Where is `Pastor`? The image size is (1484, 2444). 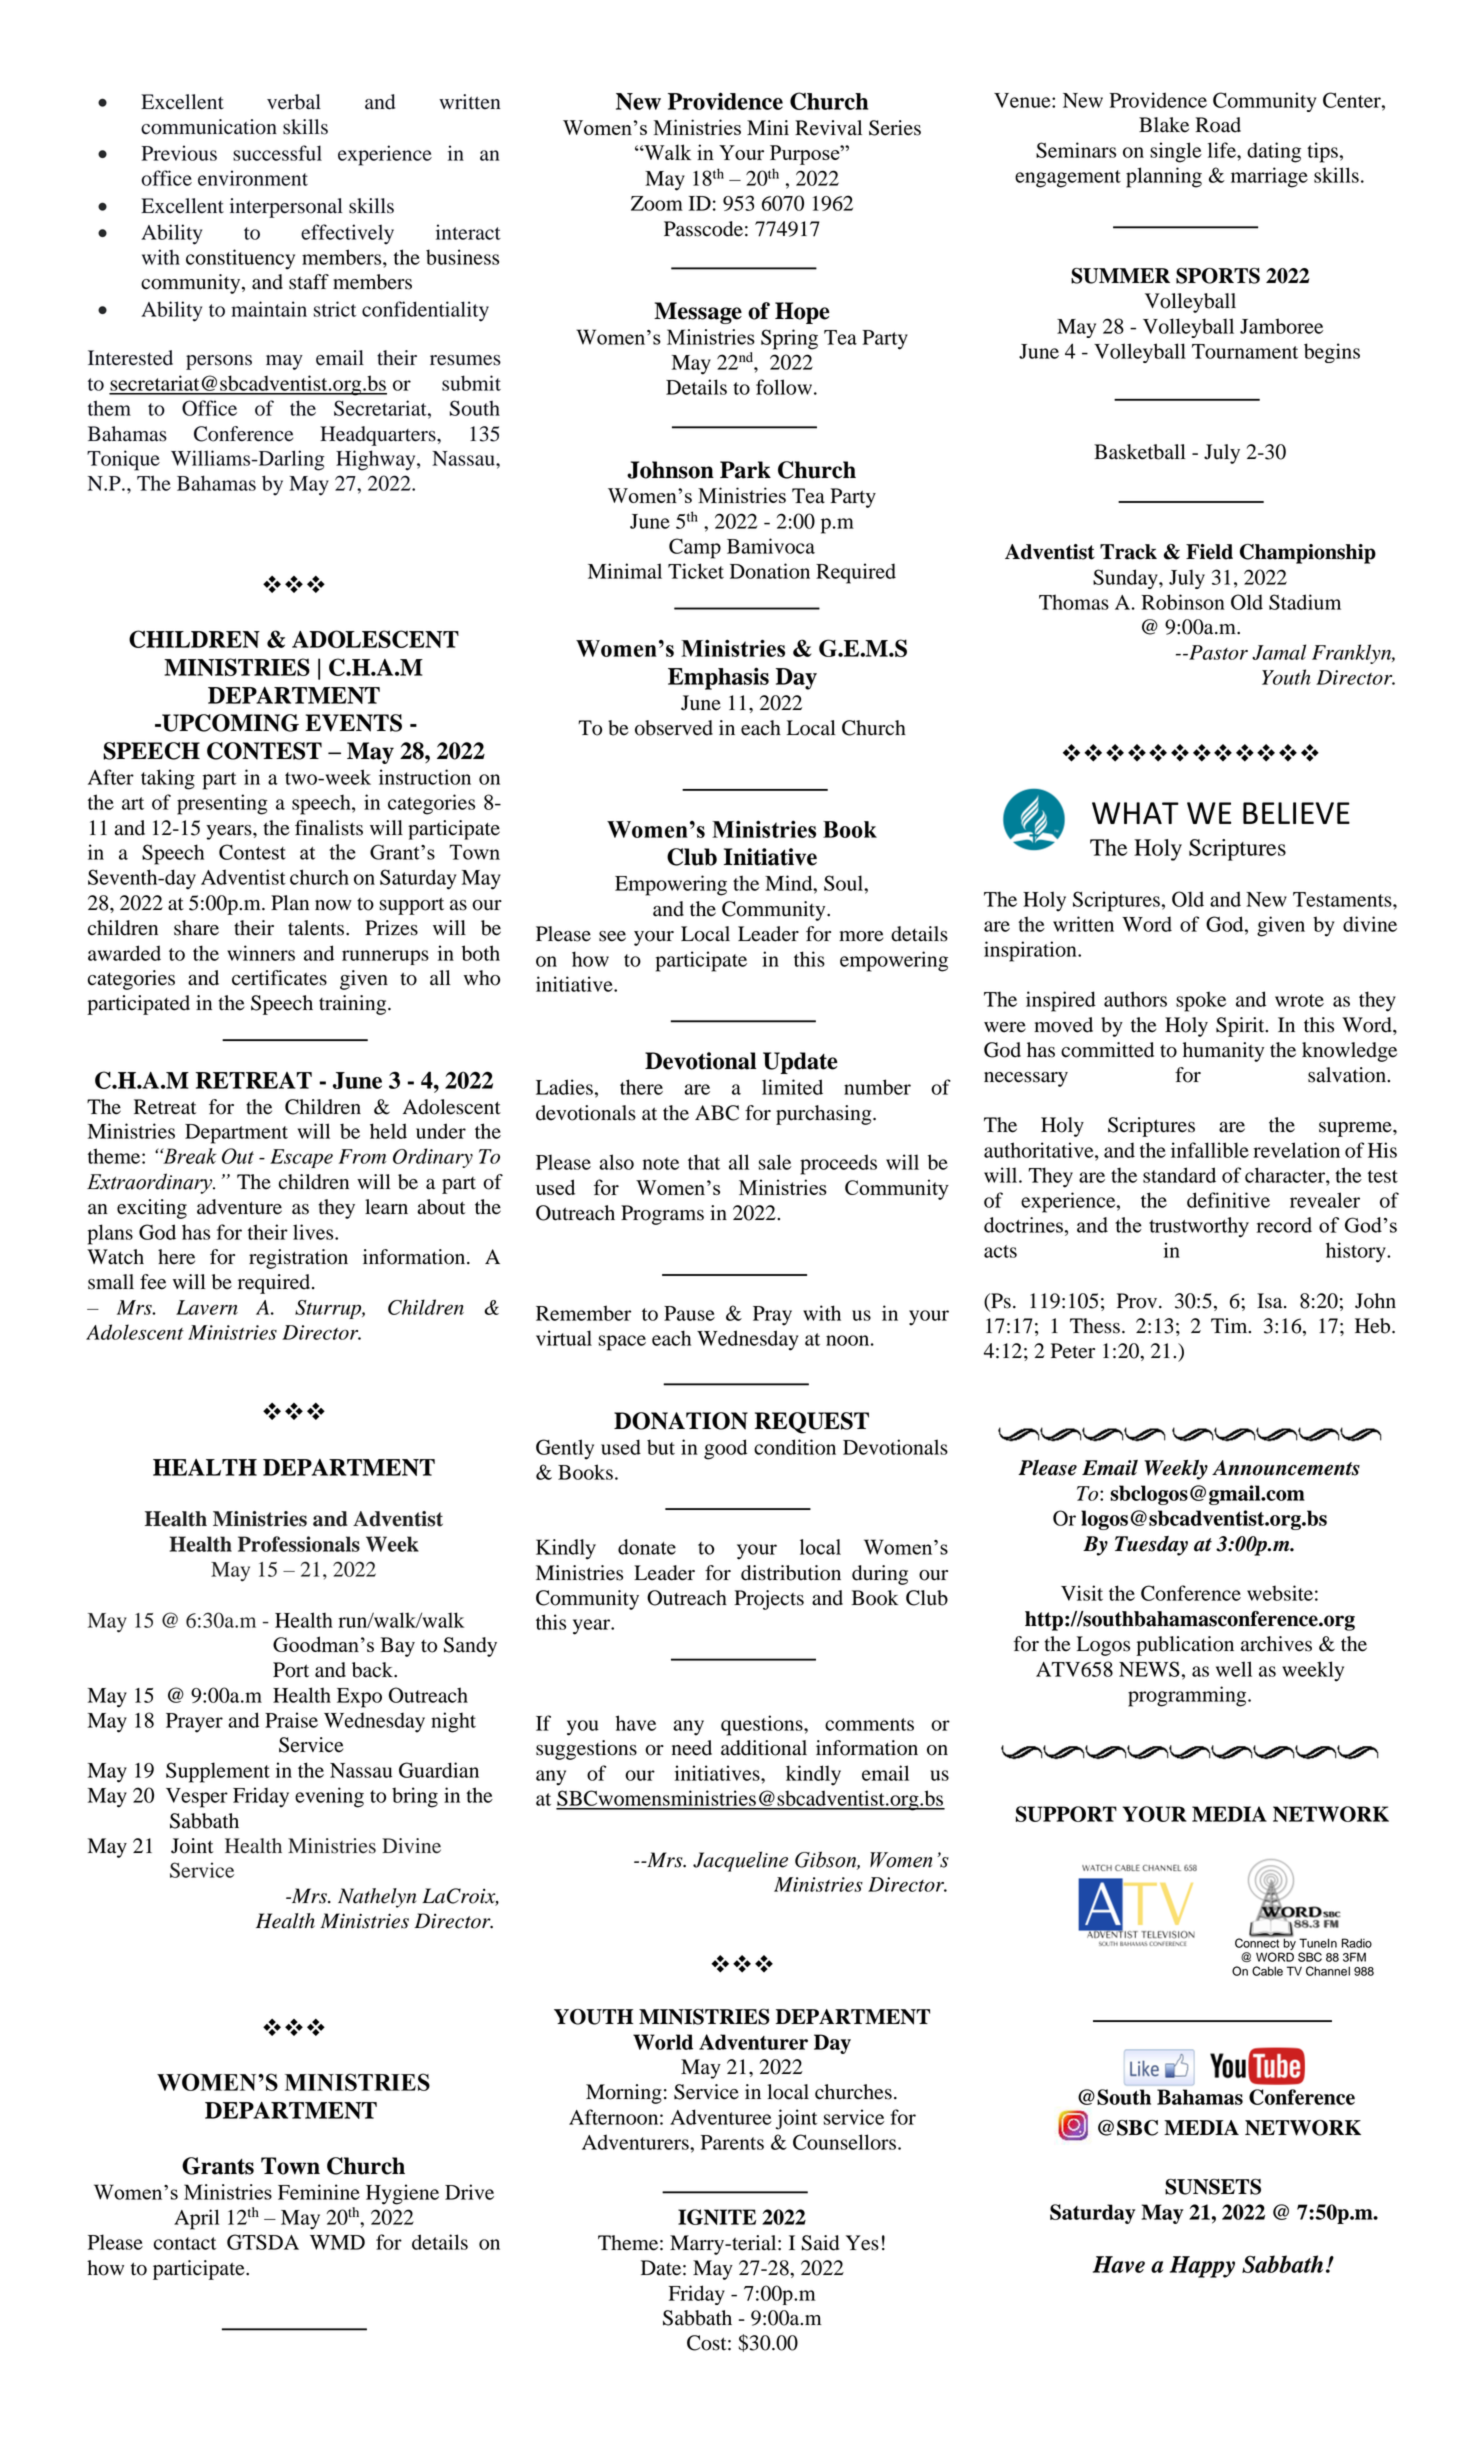
Pastor is located at coordinates (1217, 652).
